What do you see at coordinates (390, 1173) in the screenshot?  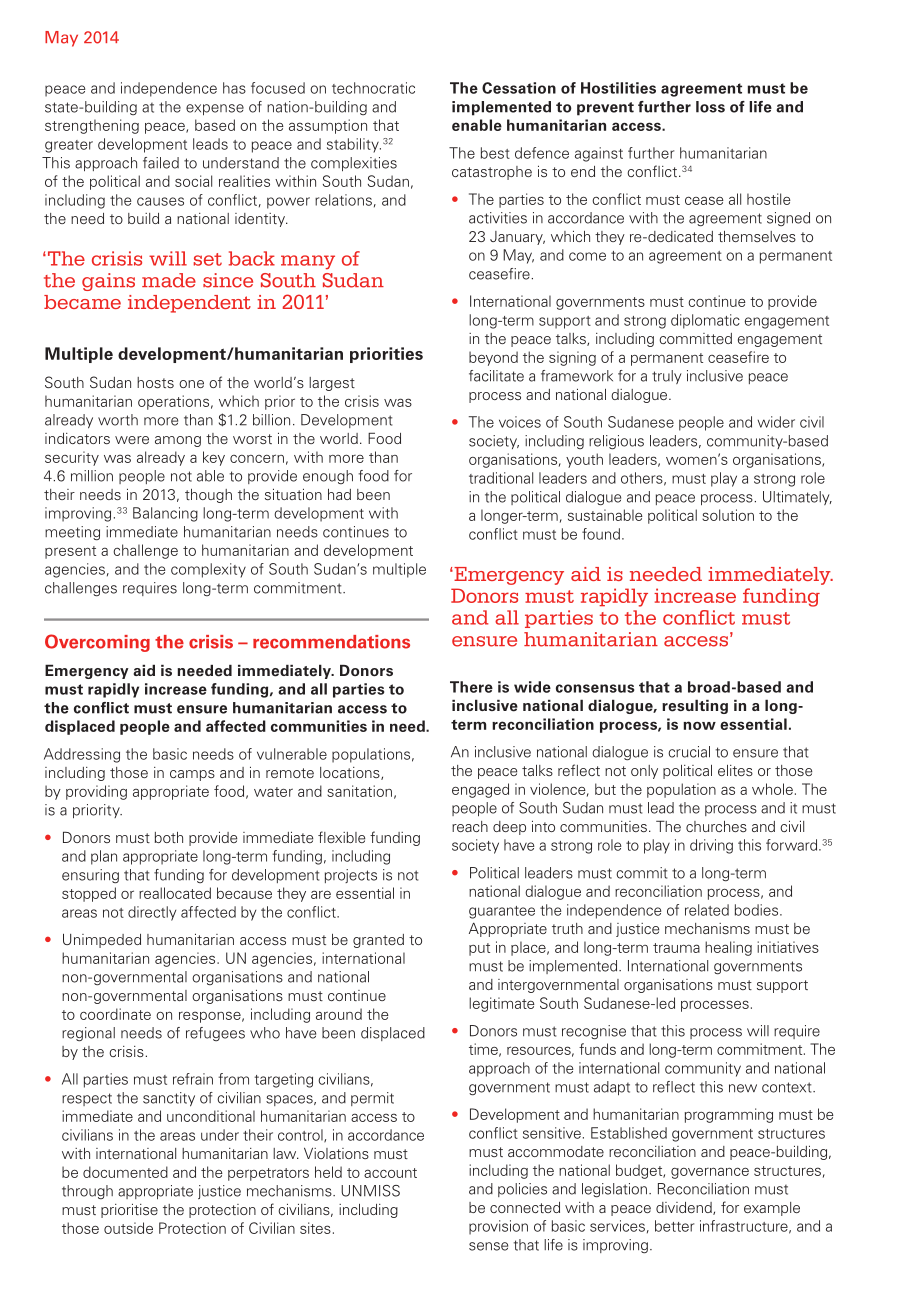 I see `account` at bounding box center [390, 1173].
